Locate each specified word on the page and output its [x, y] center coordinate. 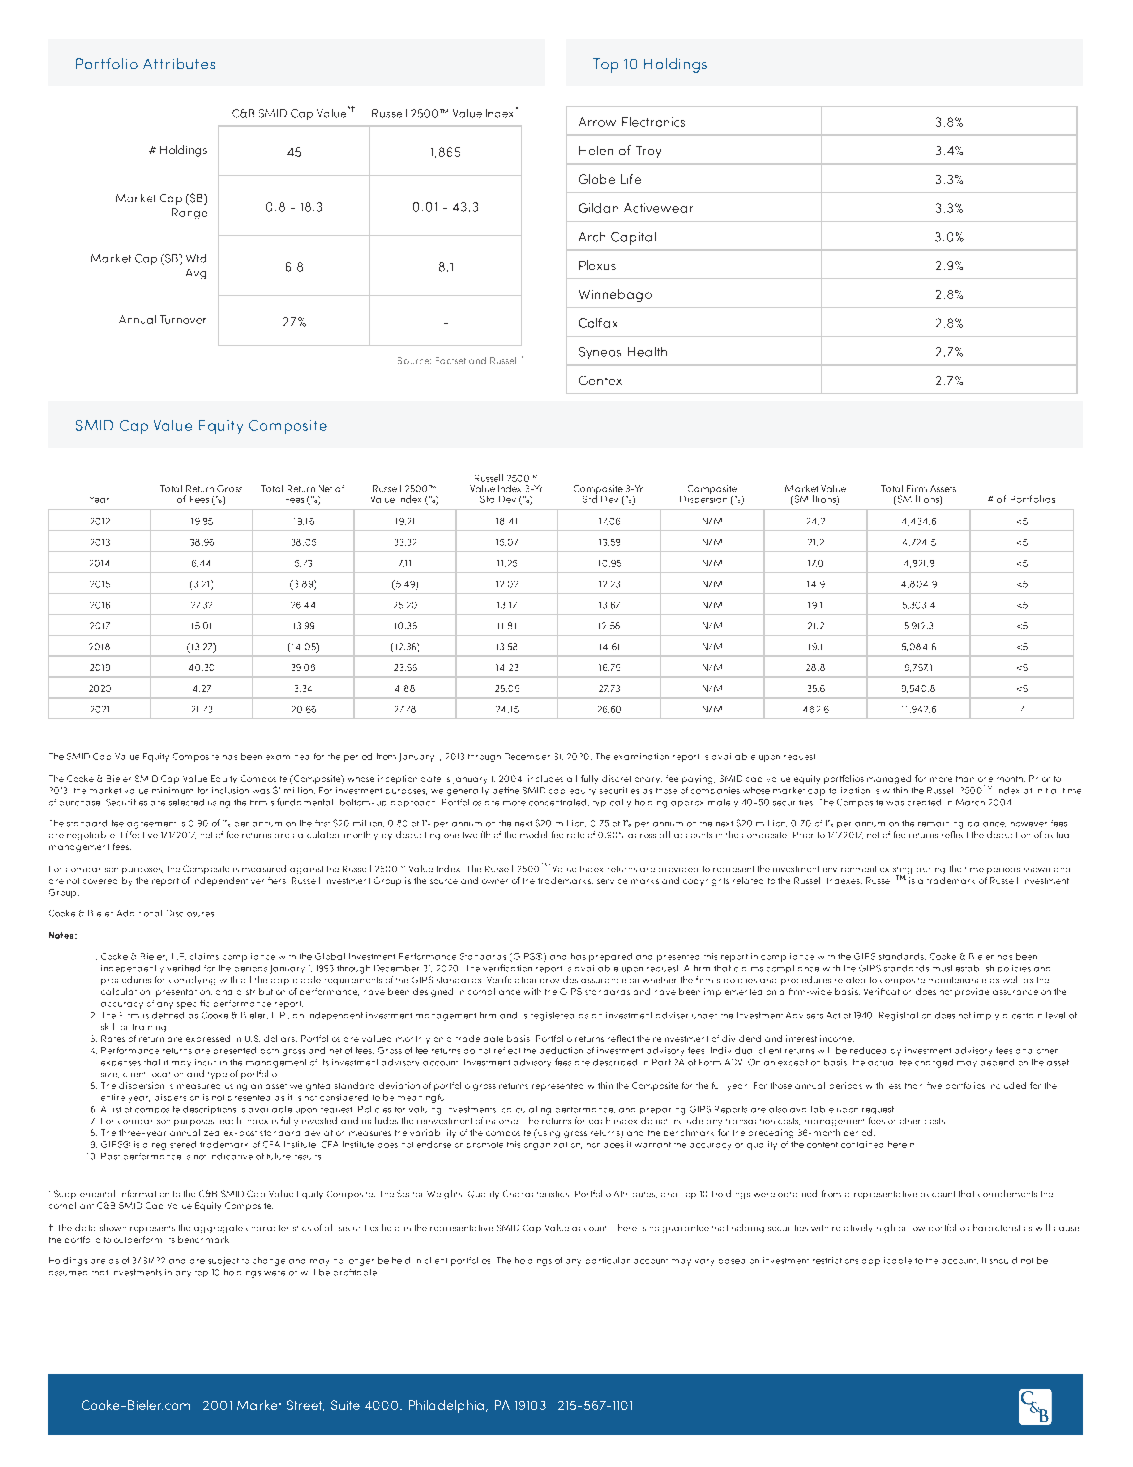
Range [189, 213]
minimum [172, 790]
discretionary [632, 779]
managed [889, 779]
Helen [596, 150]
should [1003, 1260]
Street [305, 1405]
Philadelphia [446, 1406]
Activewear [658, 208]
